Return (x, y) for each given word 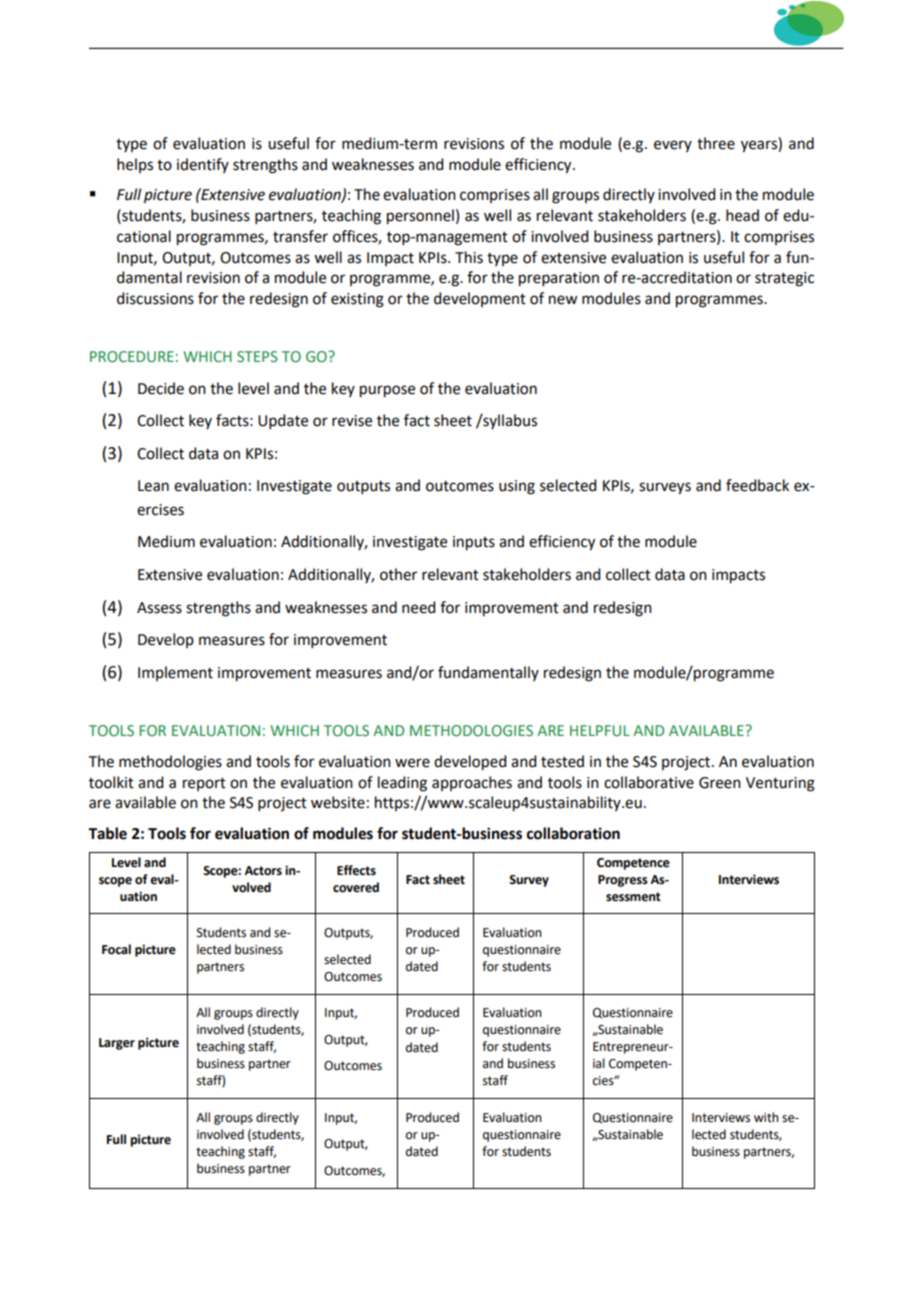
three (716, 143)
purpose (387, 391)
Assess (159, 608)
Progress (623, 881)
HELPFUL (600, 730)
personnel (420, 217)
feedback (757, 485)
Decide (161, 388)
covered (356, 887)
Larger (117, 1044)
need (418, 607)
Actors (263, 871)
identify (203, 165)
